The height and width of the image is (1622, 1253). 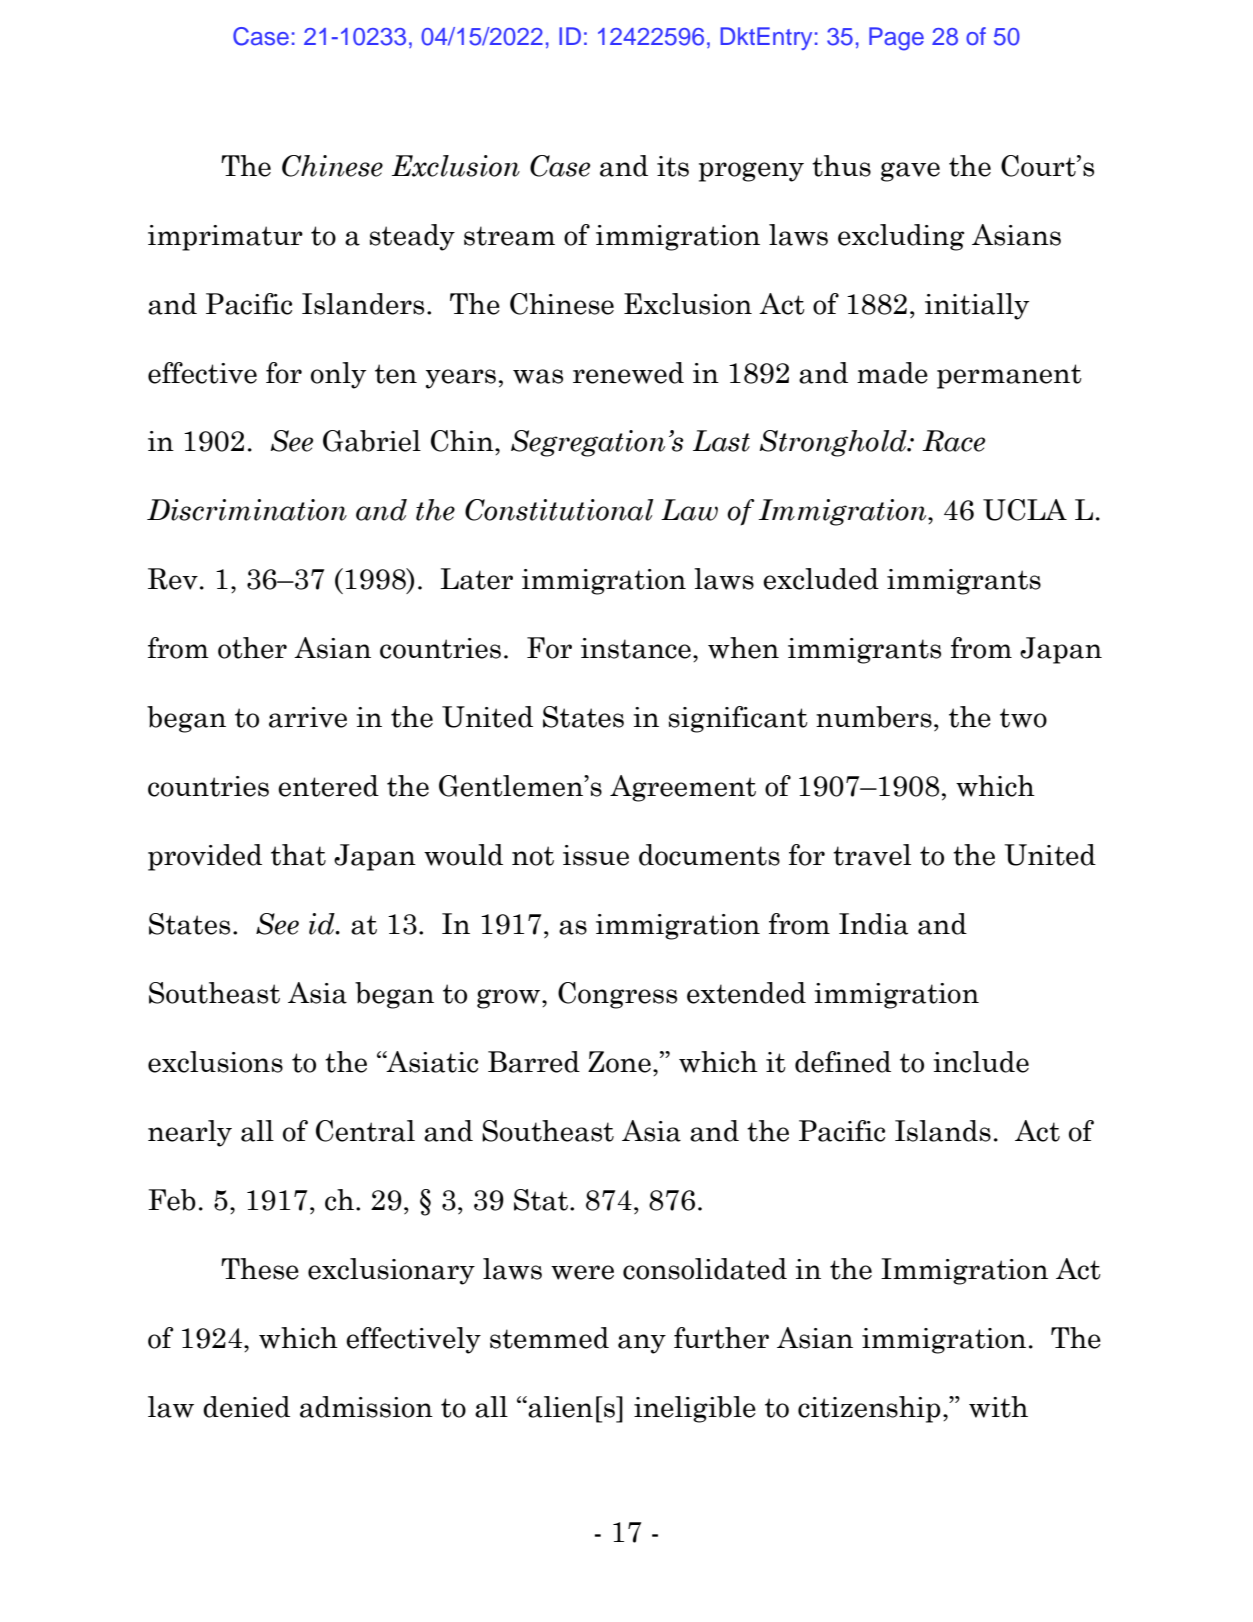 I want to click on any, so click(x=642, y=1344).
